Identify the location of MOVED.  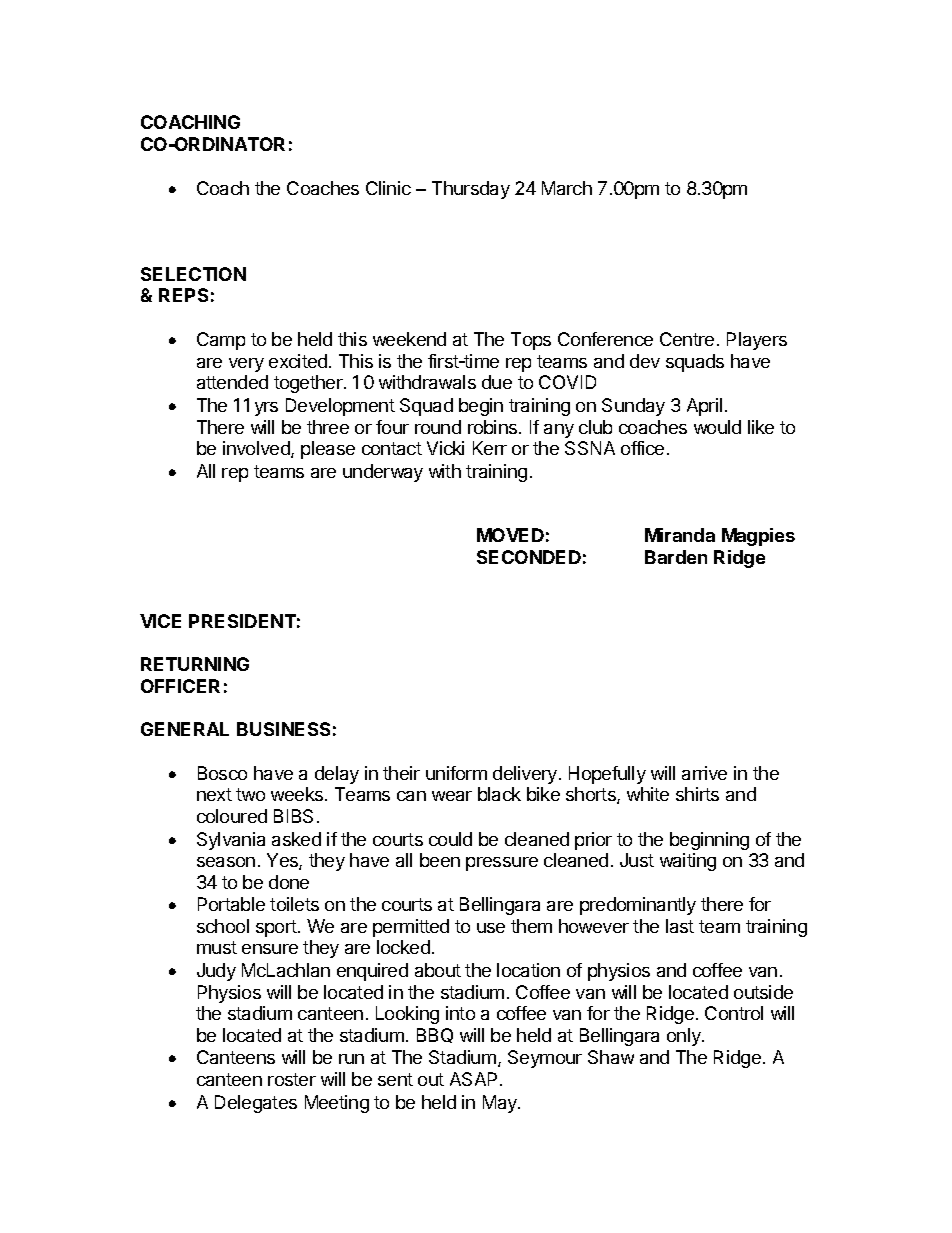
(510, 535).
